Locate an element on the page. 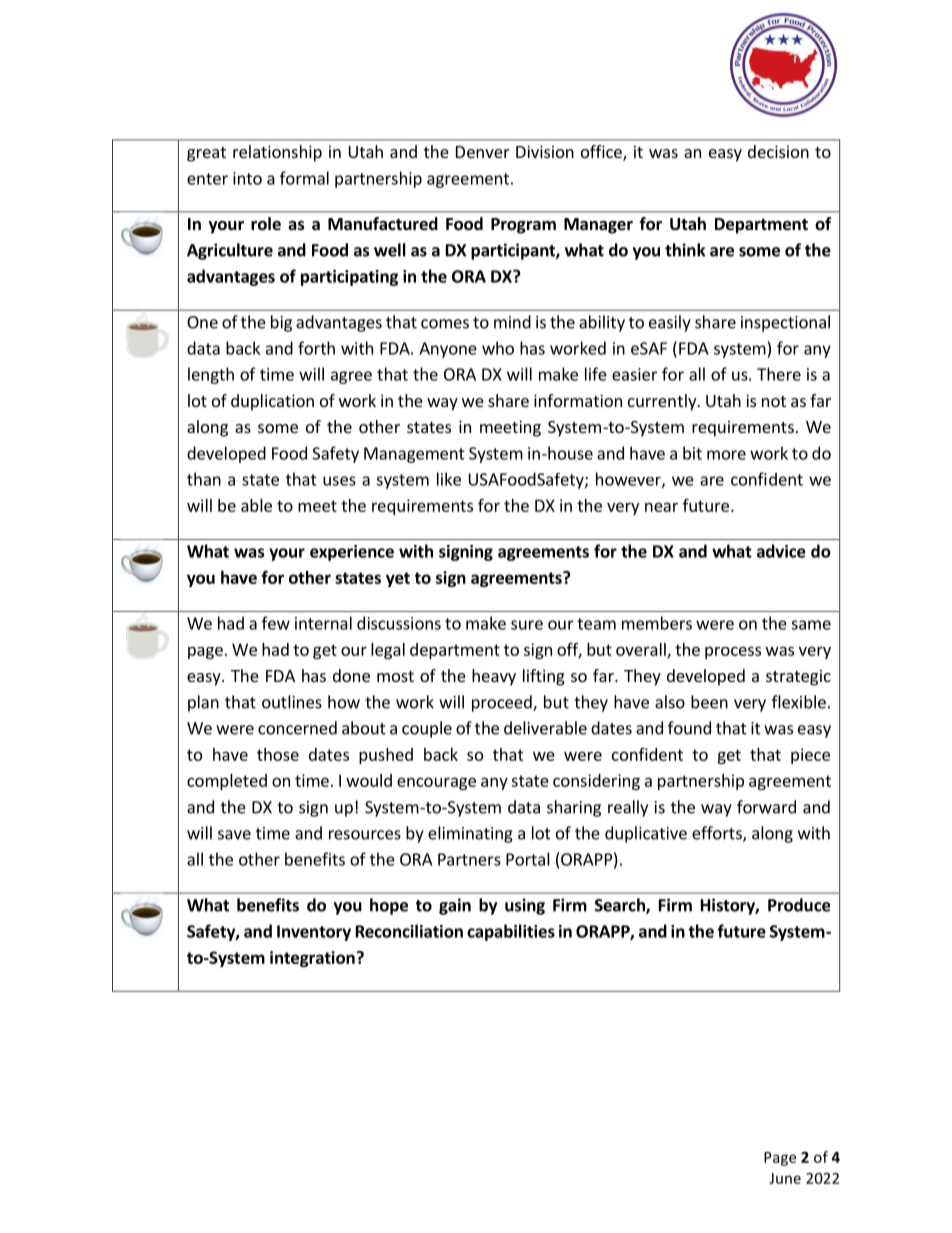 This image has height=1233, width=952. heavy is located at coordinates (494, 677).
